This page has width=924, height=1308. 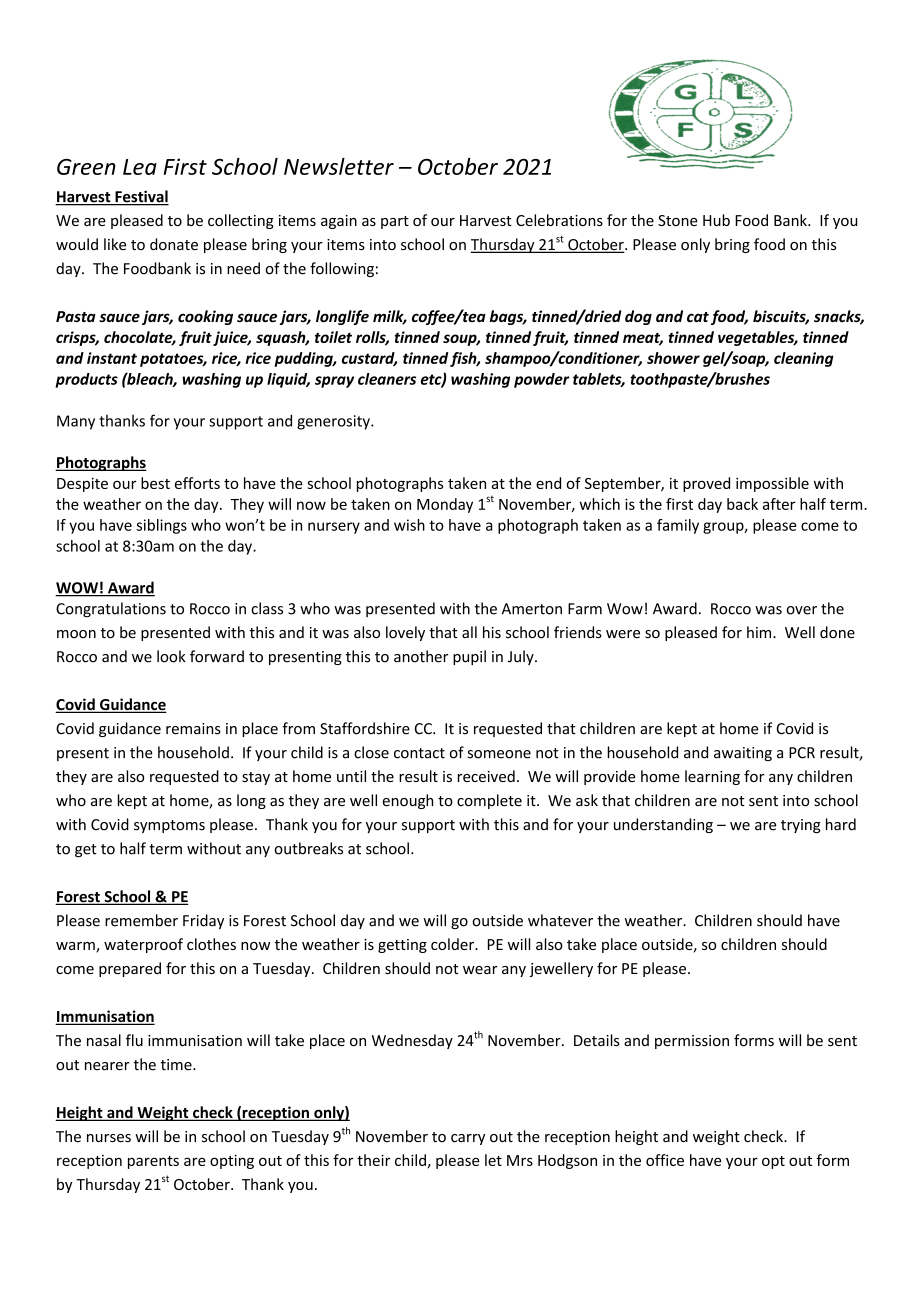 I want to click on Hub, so click(x=716, y=220).
